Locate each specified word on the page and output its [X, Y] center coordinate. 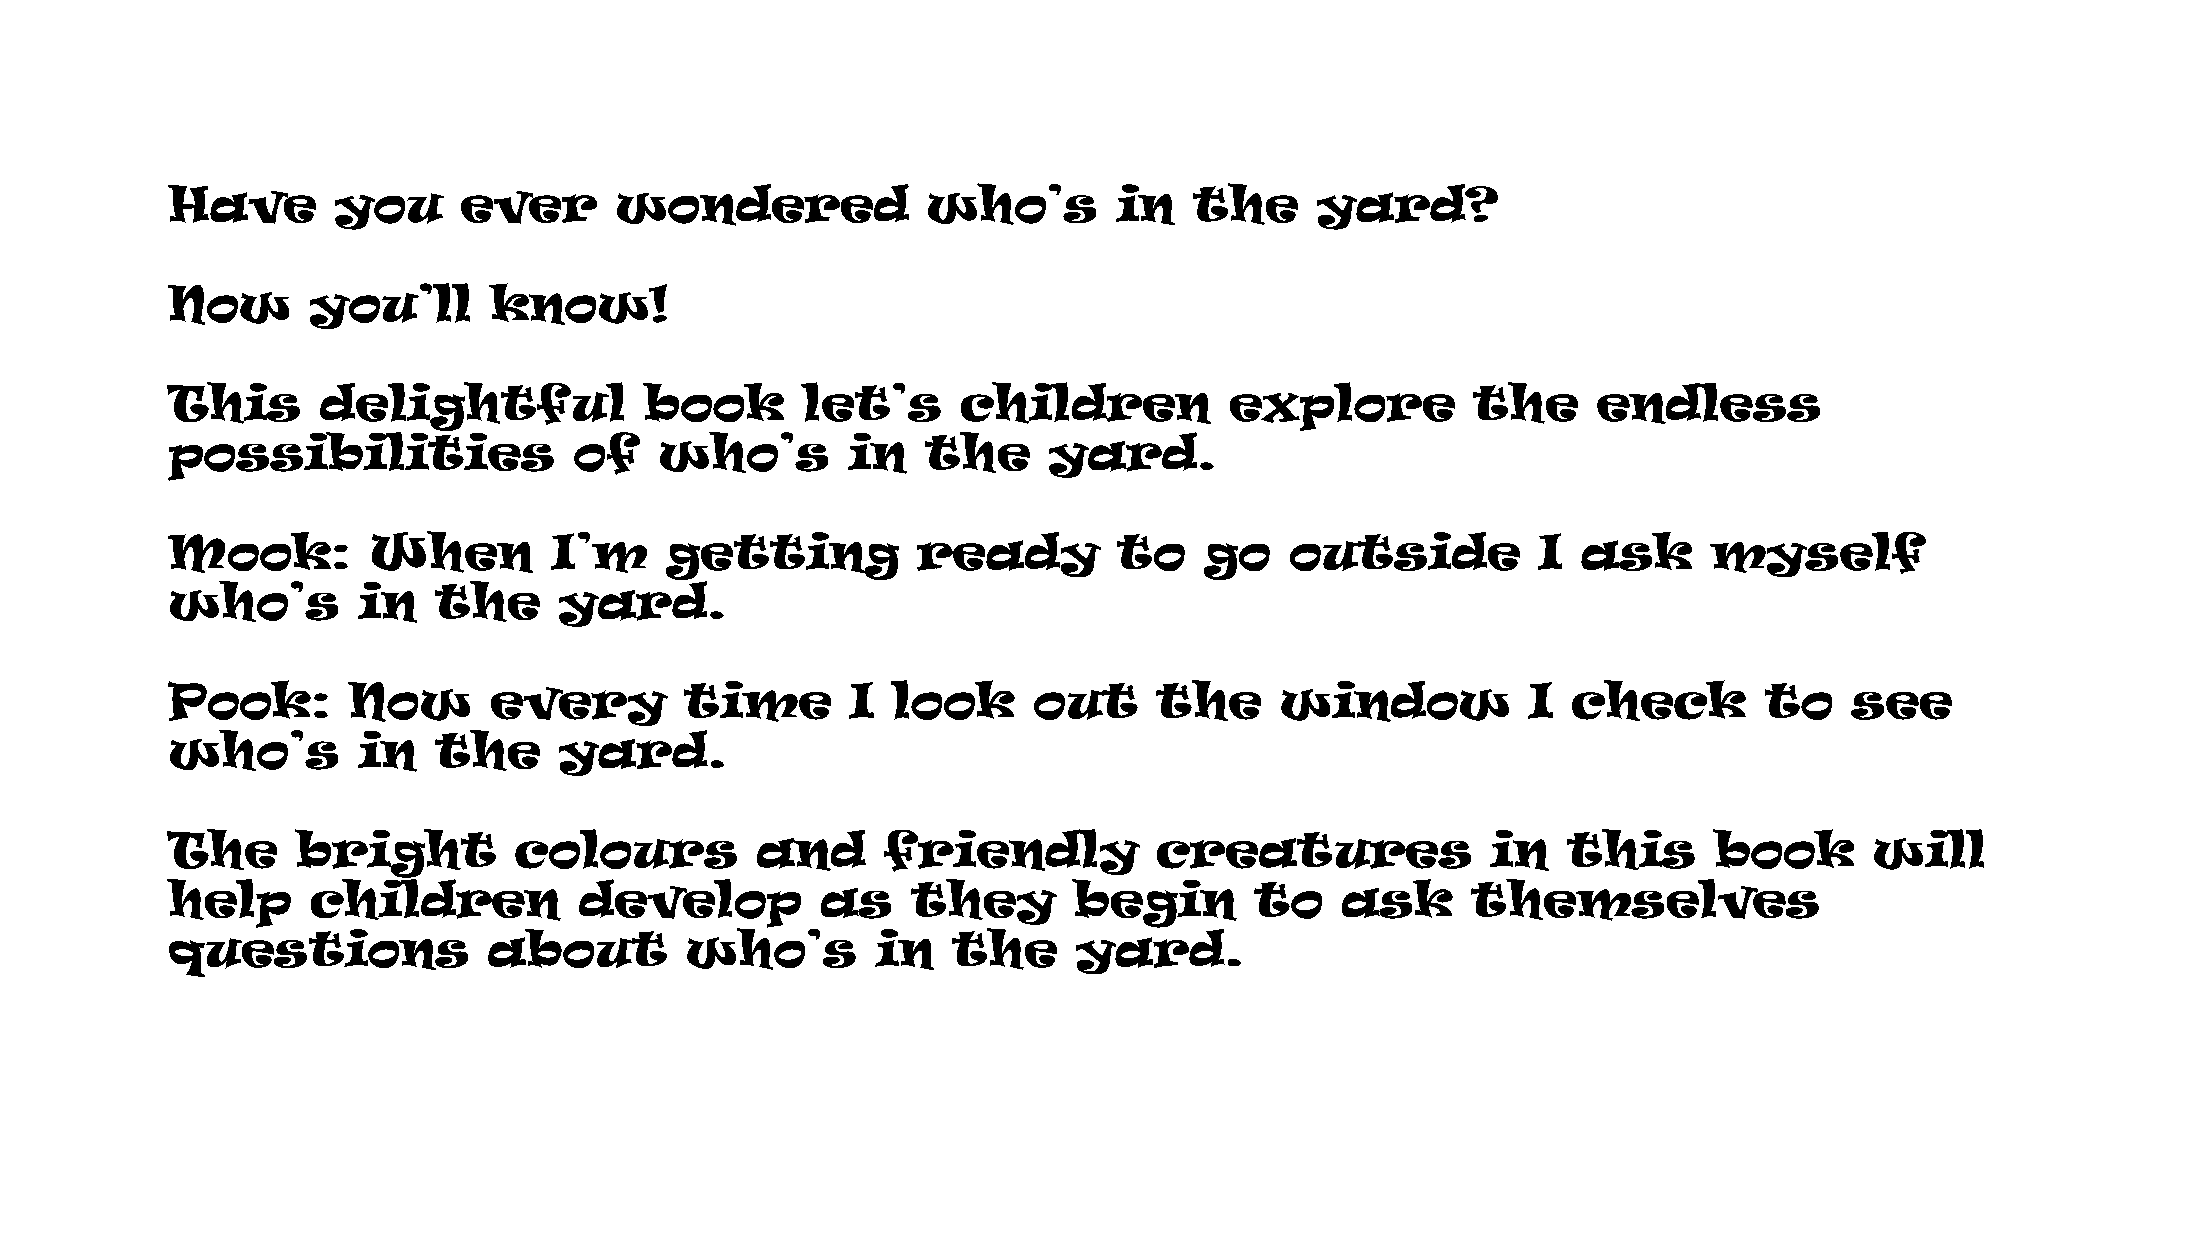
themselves [1645, 900]
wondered [763, 205]
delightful [473, 407]
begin [1154, 904]
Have [242, 204]
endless [1708, 403]
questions [318, 951]
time [757, 701]
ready [1009, 554]
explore [1342, 406]
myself [1818, 554]
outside [1405, 551]
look [953, 700]
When [452, 552]
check [1659, 700]
